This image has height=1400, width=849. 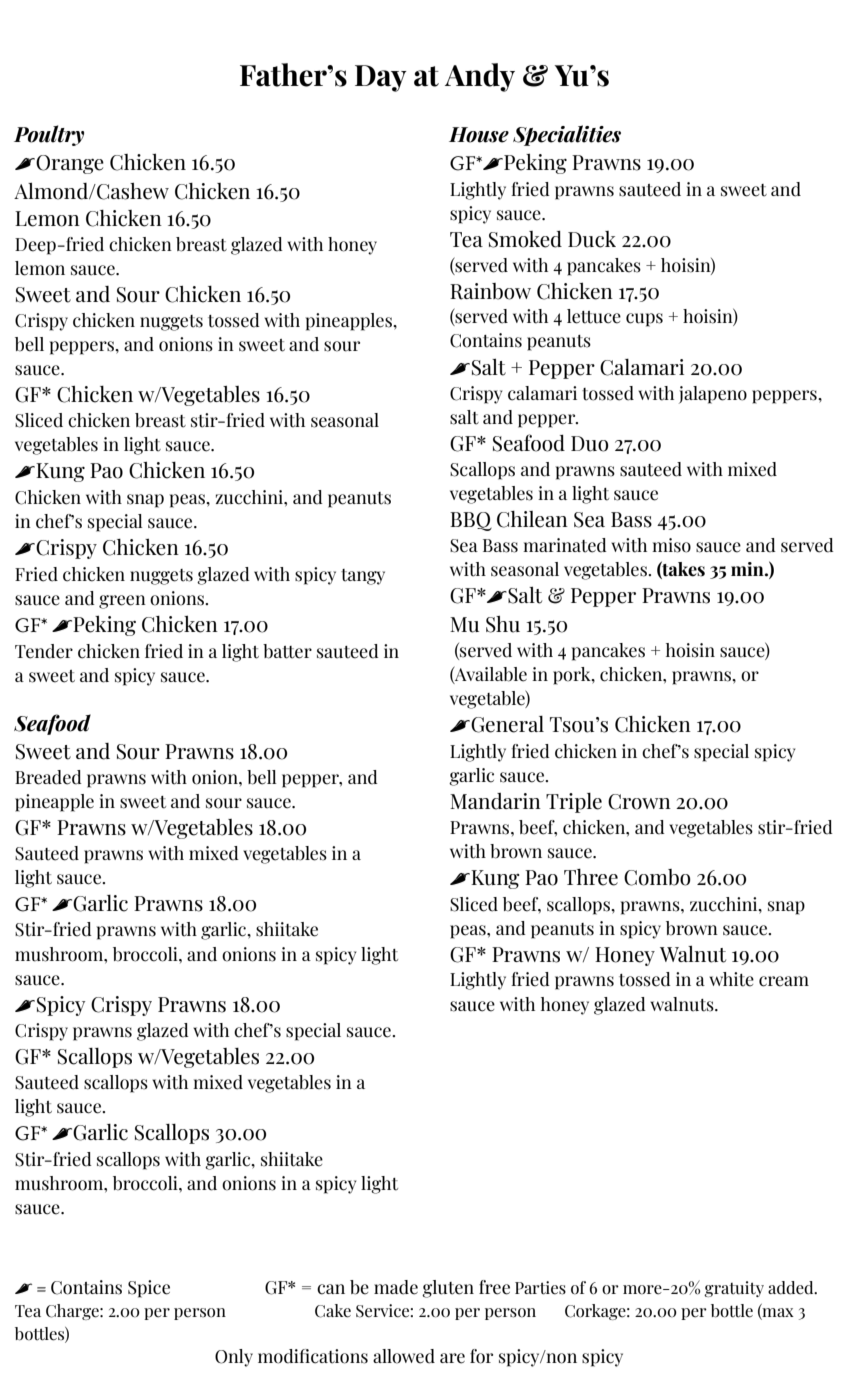 I want to click on made, so click(x=396, y=1287).
